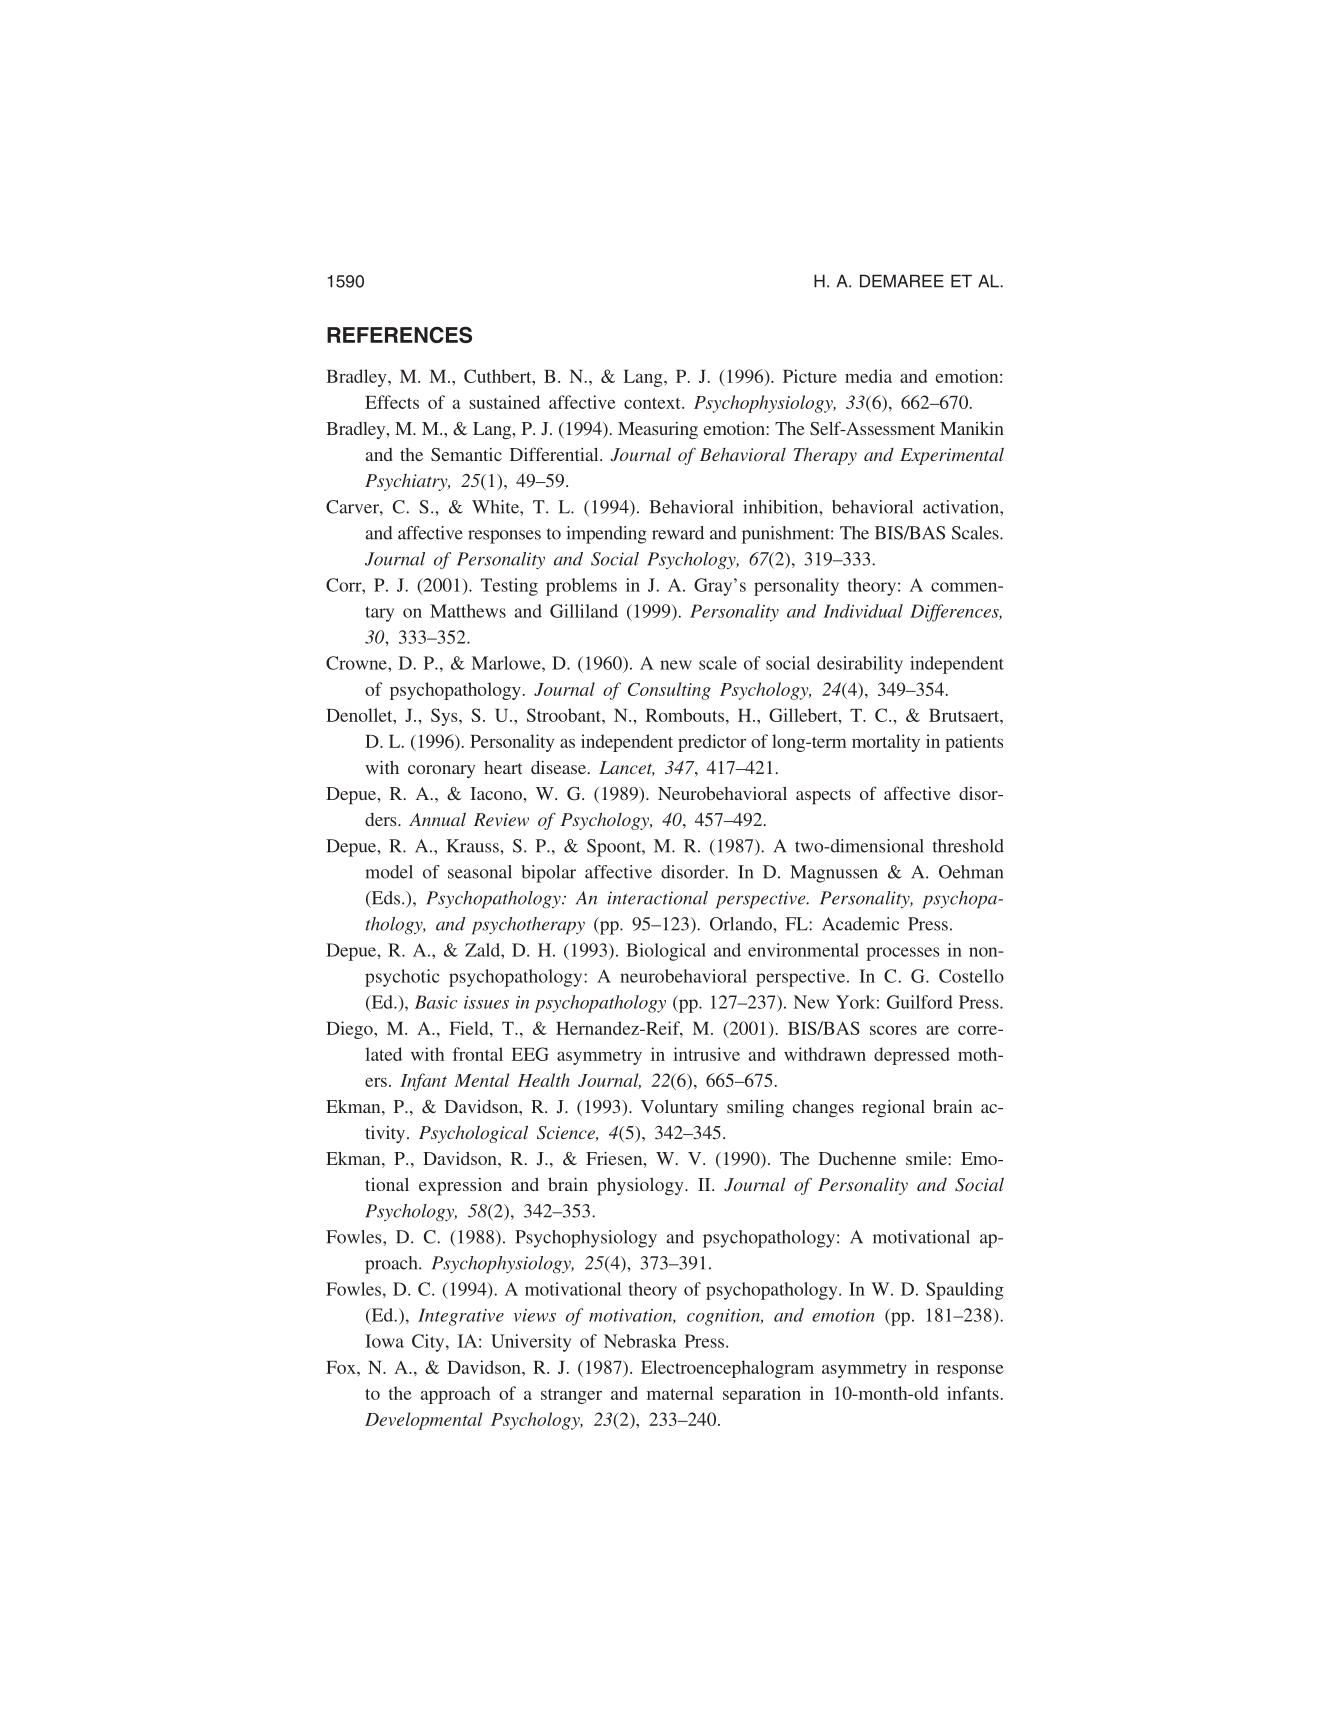  What do you see at coordinates (640, 1341) in the screenshot?
I see `Nebraska` at bounding box center [640, 1341].
